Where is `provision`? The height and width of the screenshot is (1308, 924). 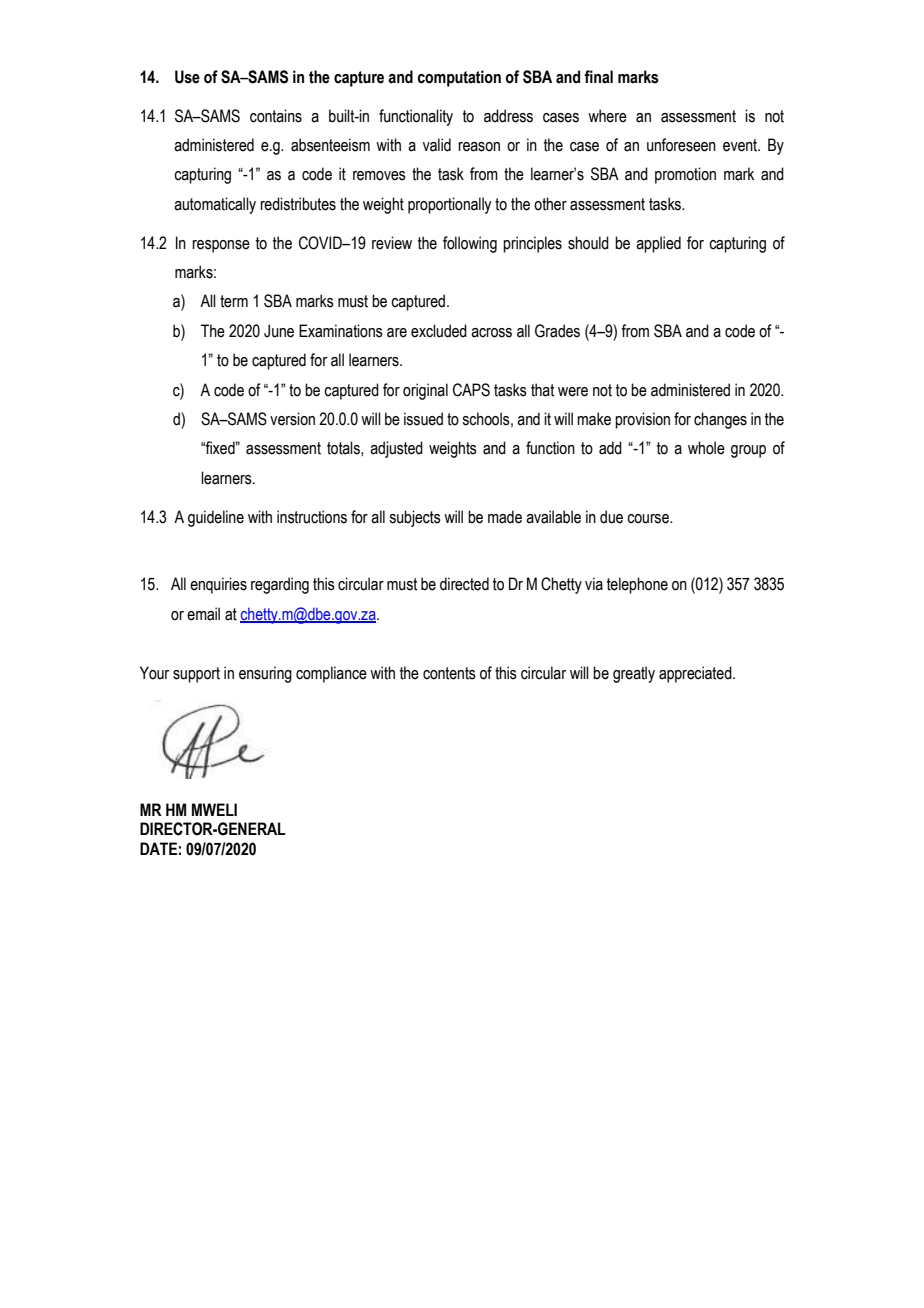
provision is located at coordinates (642, 420).
